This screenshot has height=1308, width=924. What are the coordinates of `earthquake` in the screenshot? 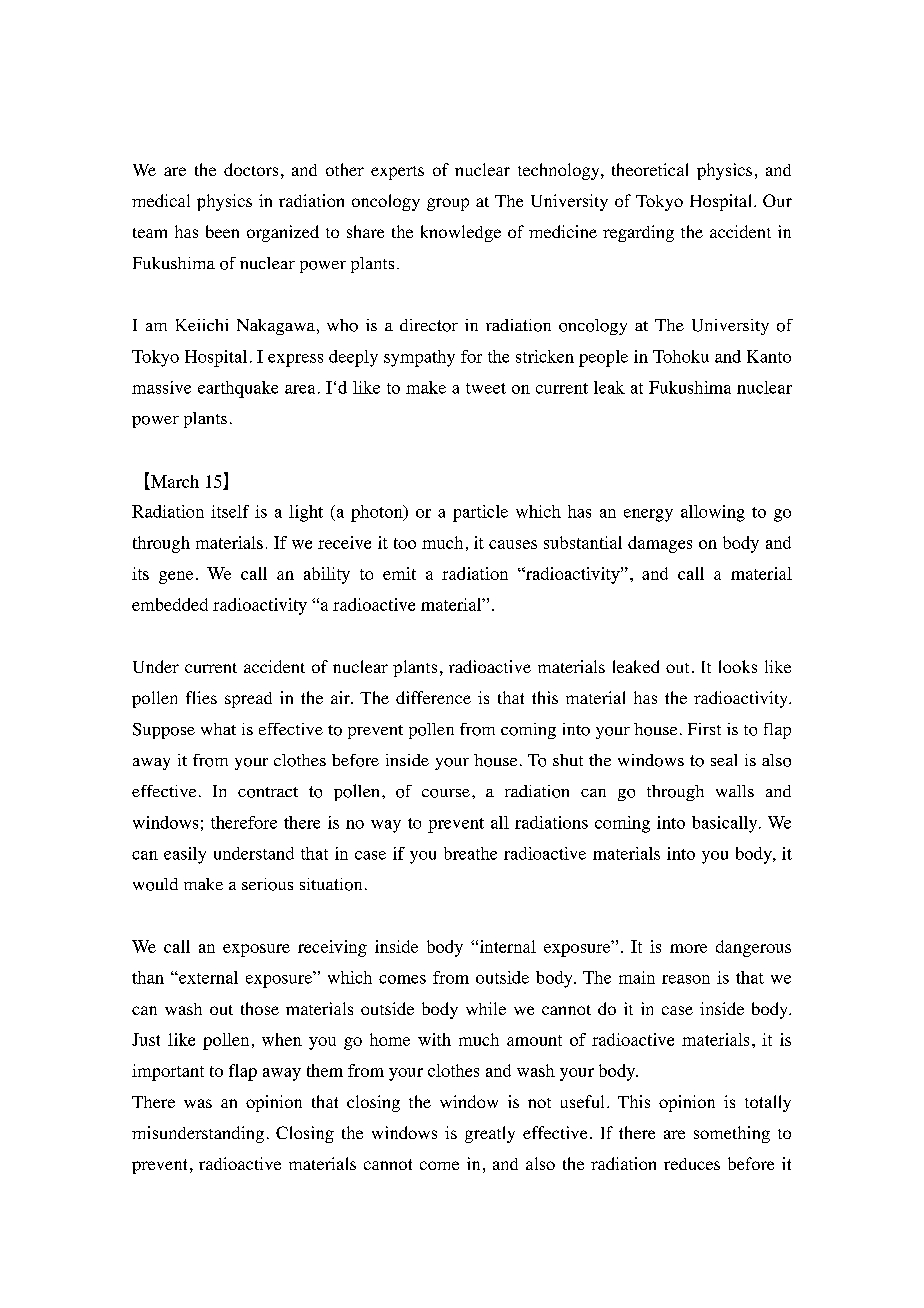 It's located at (238, 389).
